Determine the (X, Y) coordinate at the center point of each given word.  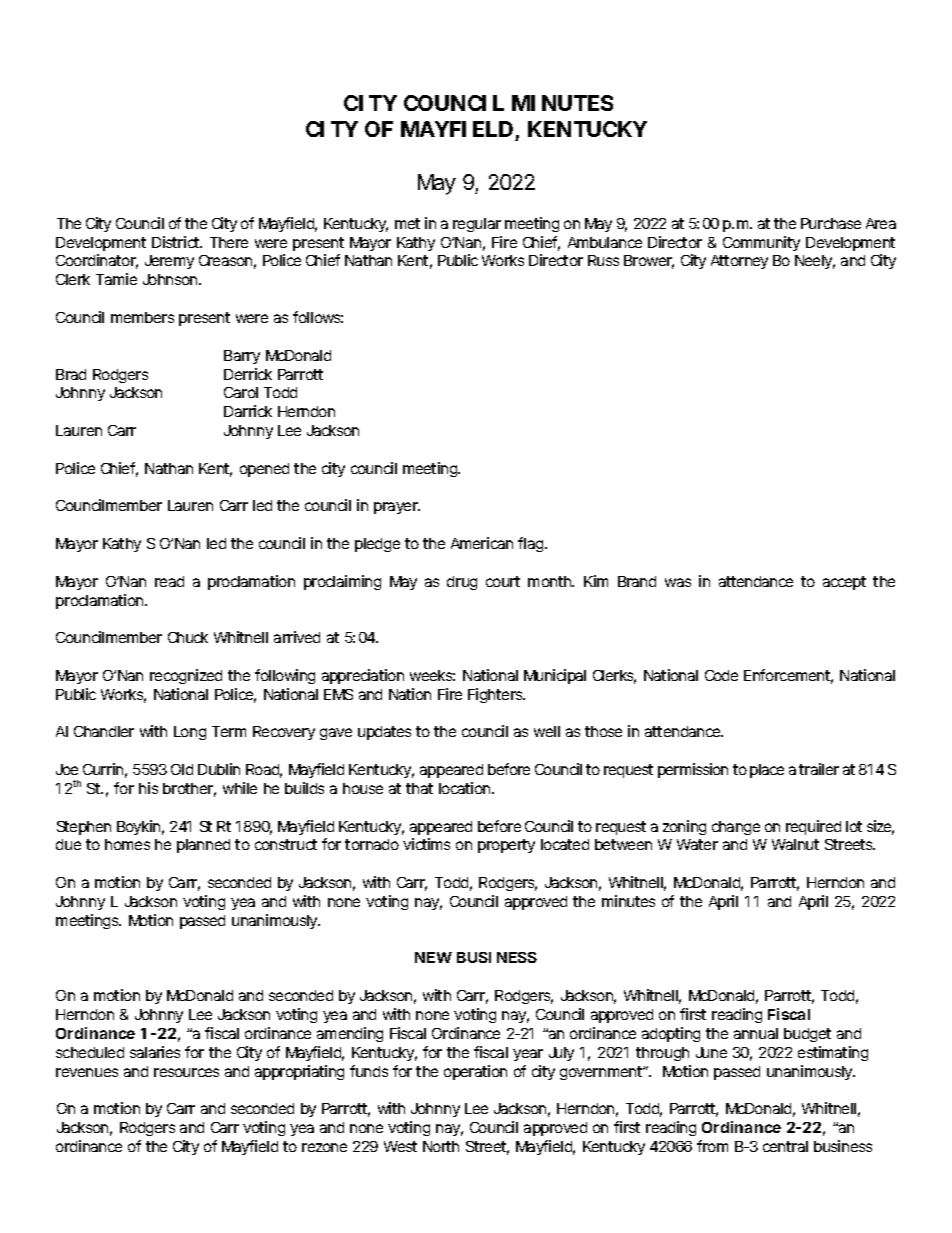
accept (844, 583)
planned (203, 846)
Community (761, 243)
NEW (433, 957)
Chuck (188, 637)
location (466, 788)
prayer (397, 508)
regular (477, 225)
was (678, 582)
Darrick (248, 411)
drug (462, 583)
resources (186, 1072)
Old (182, 769)
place (767, 771)
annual (756, 1033)
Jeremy (169, 262)
